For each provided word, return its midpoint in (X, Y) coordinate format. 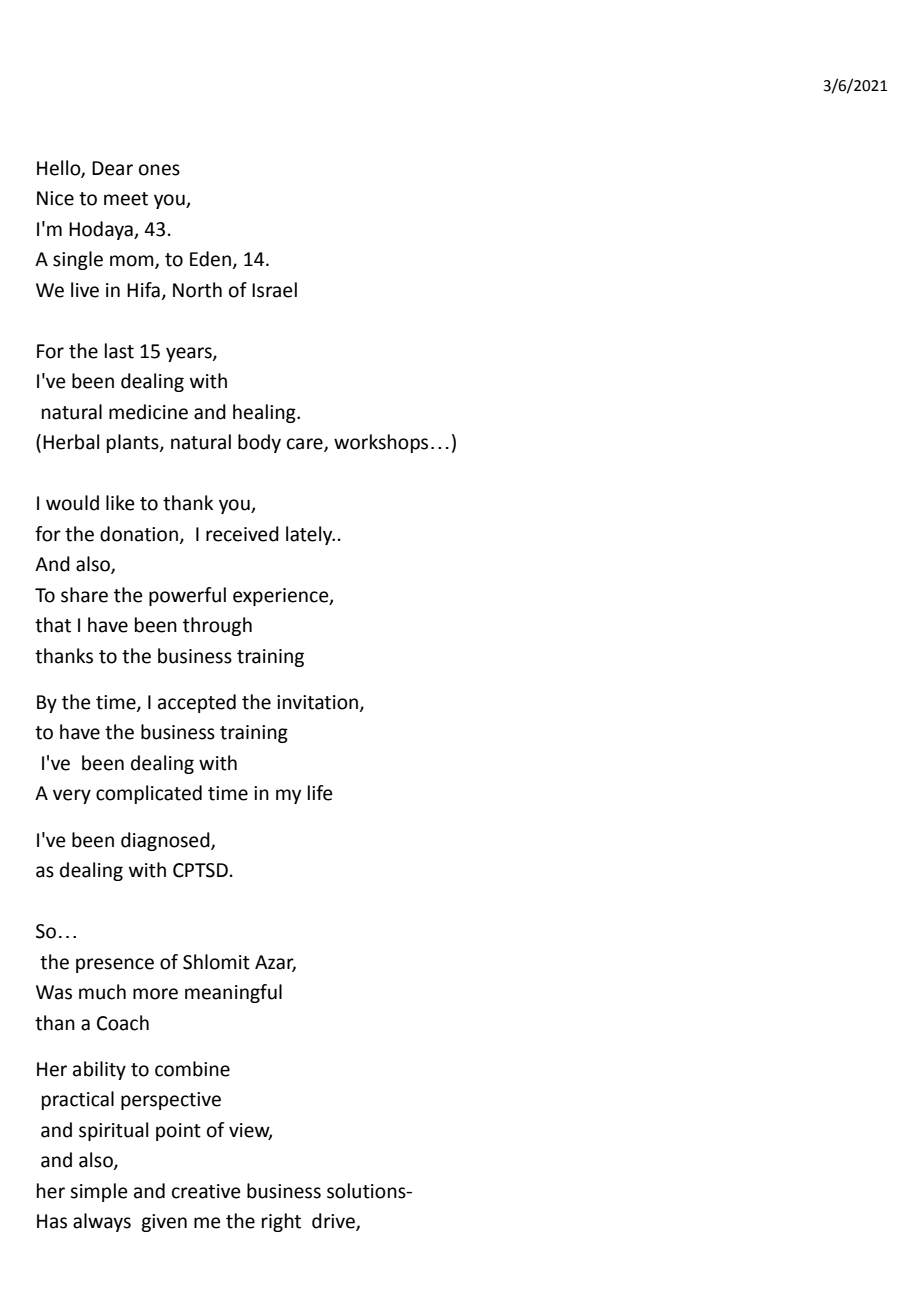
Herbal (71, 442)
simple (99, 1192)
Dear (112, 168)
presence (115, 965)
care (306, 445)
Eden (211, 260)
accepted (197, 703)
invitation (319, 703)
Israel (274, 290)
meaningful (233, 993)
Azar (275, 963)
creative (206, 1191)
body (259, 443)
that (53, 625)
